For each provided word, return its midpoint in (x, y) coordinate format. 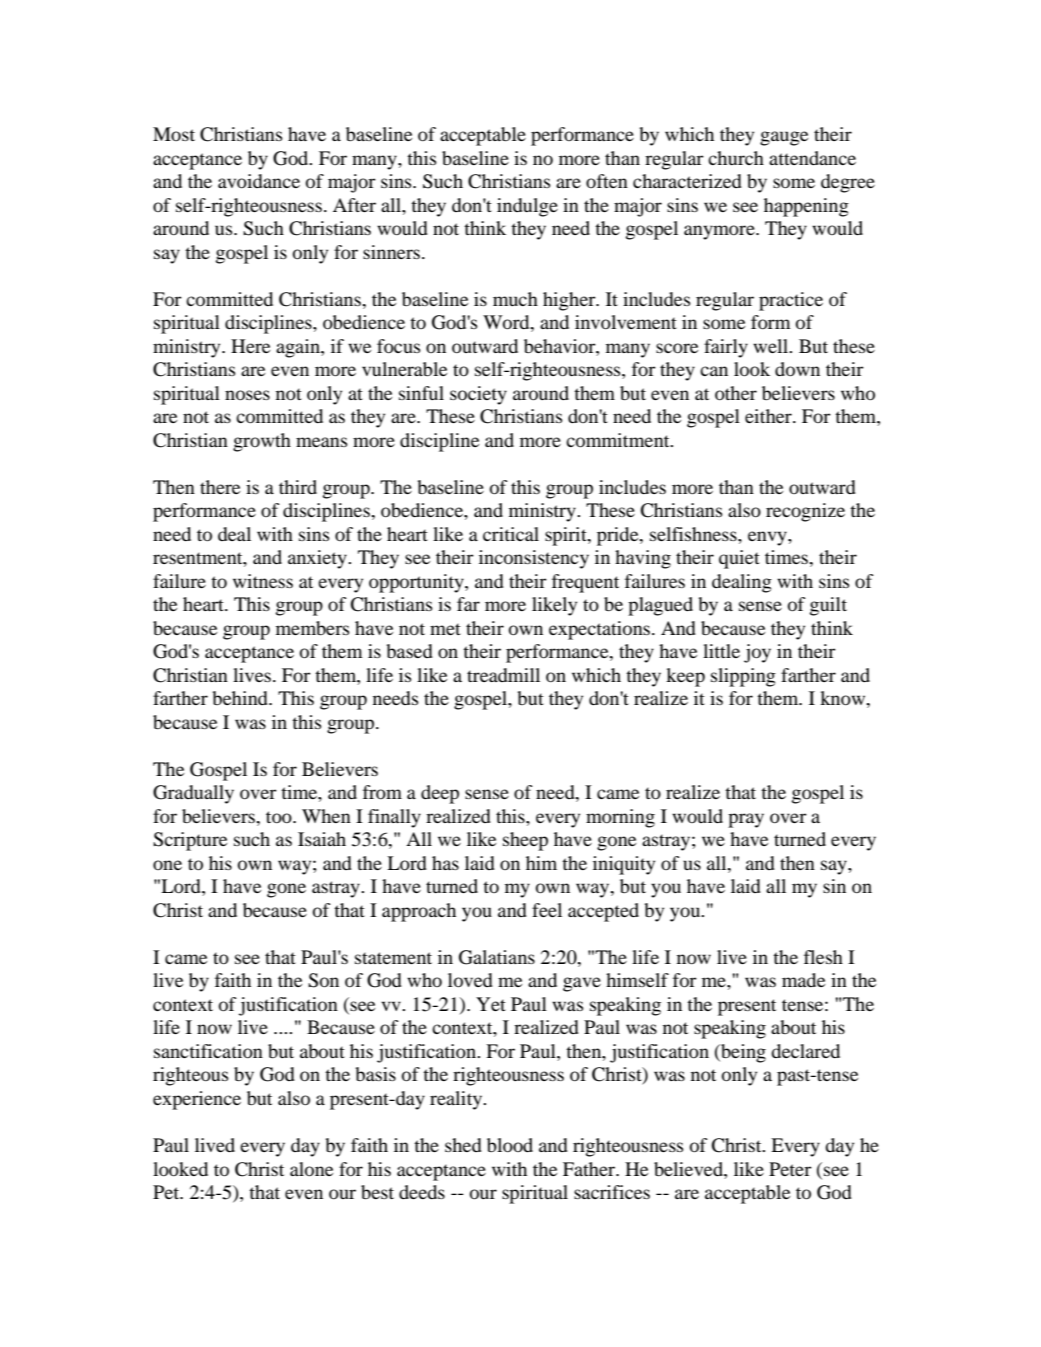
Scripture (190, 841)
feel (547, 910)
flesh (823, 957)
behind (241, 698)
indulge (527, 207)
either (769, 416)
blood (510, 1145)
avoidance (259, 181)
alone (311, 1169)
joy (757, 653)
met (445, 629)
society (478, 395)
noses (247, 395)
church (736, 158)
